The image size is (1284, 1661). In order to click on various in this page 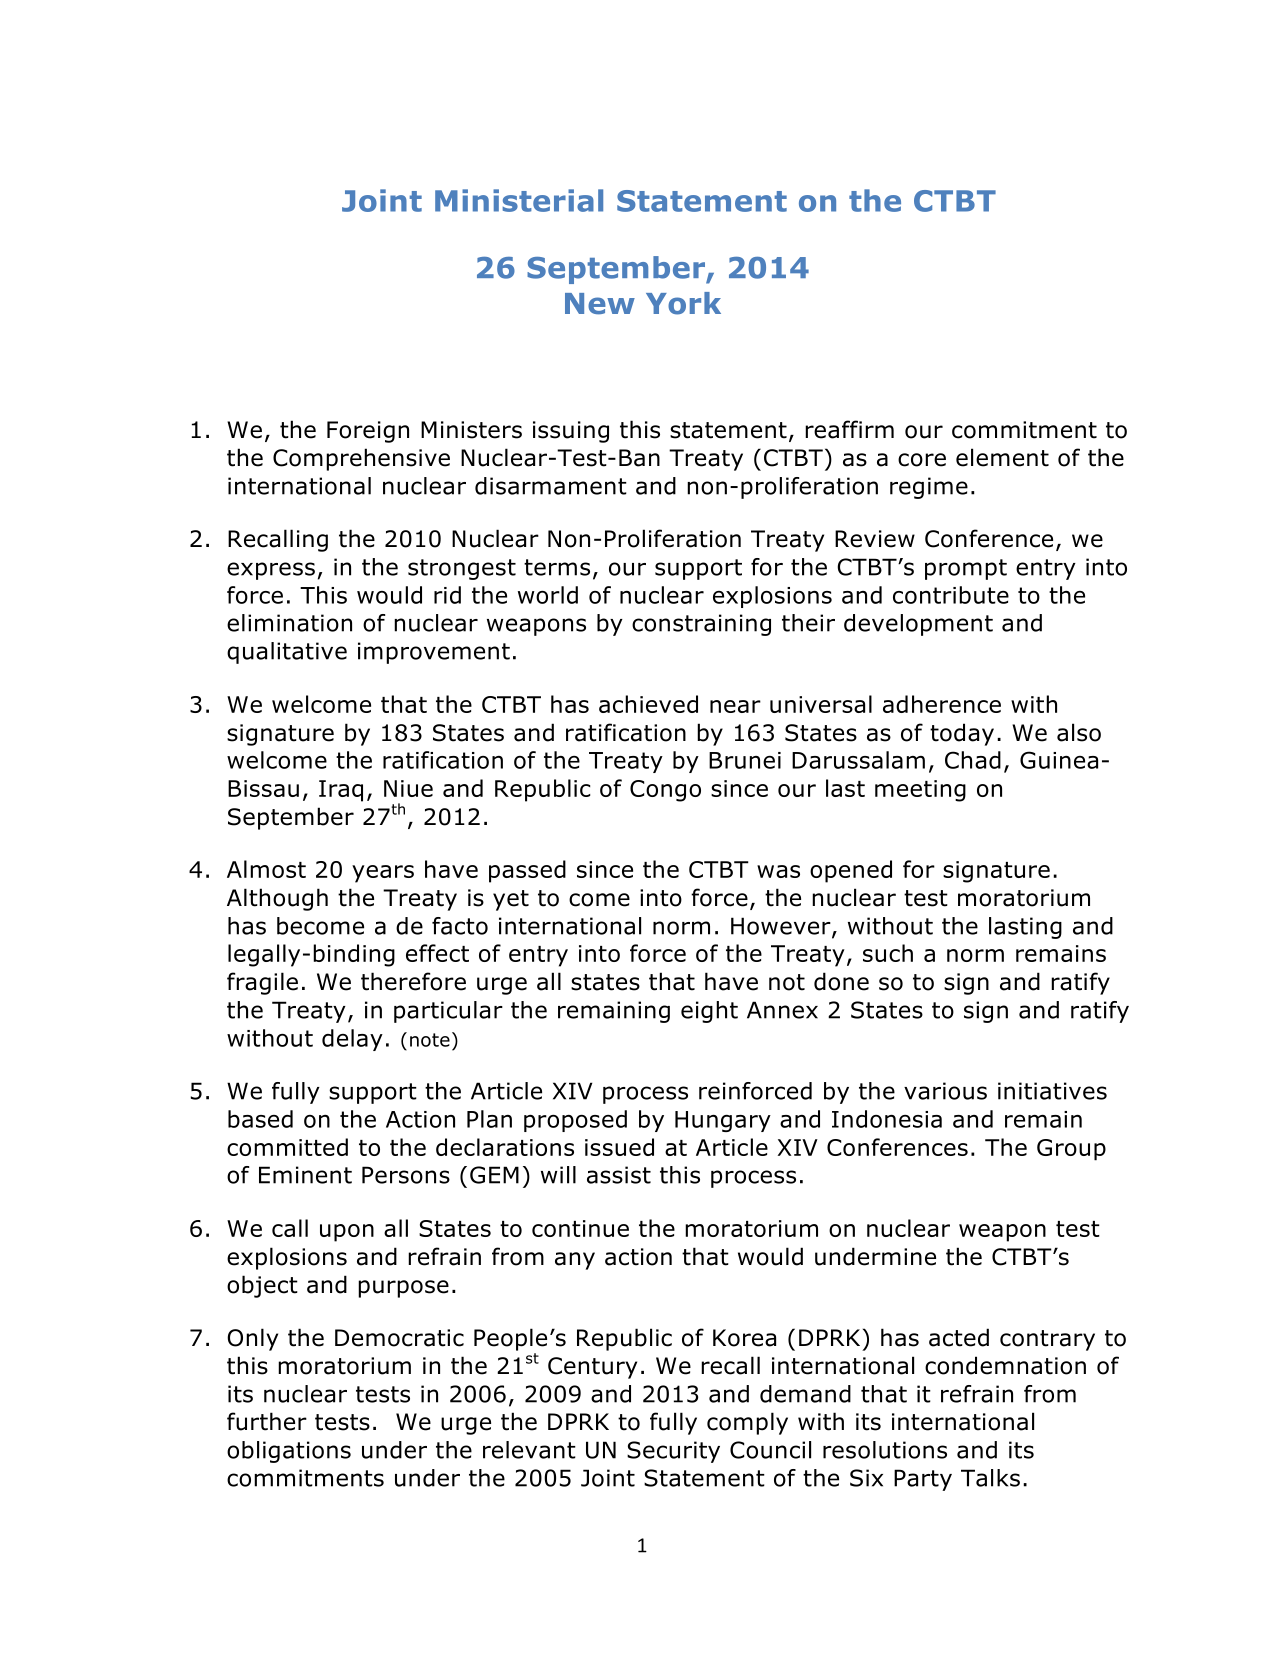, I will do `click(945, 1091)`.
